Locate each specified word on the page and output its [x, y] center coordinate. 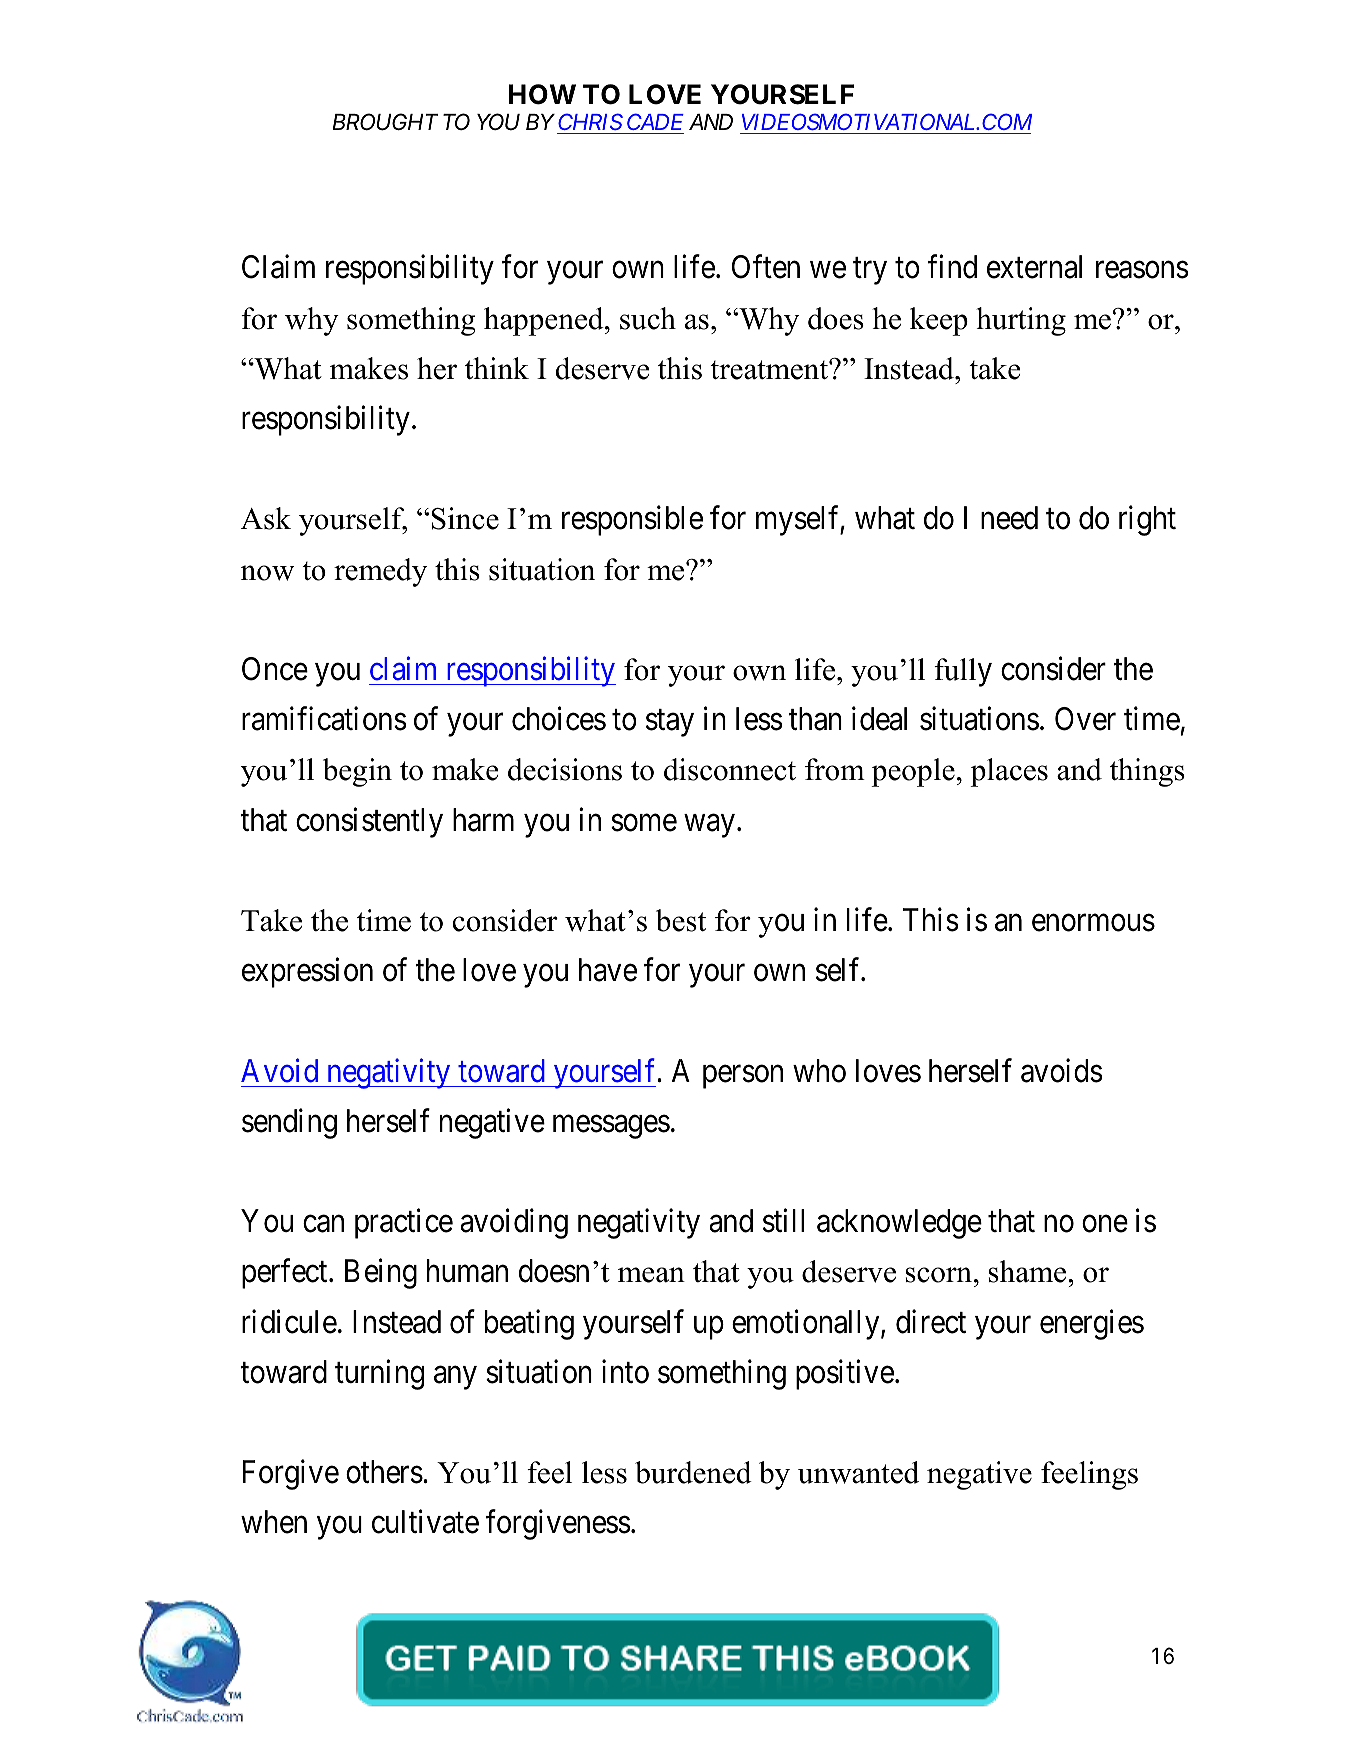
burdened [693, 1472]
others [384, 1472]
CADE [654, 124]
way [709, 826]
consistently [369, 822]
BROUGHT [385, 122]
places [1009, 772]
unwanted [858, 1472]
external [1034, 267]
